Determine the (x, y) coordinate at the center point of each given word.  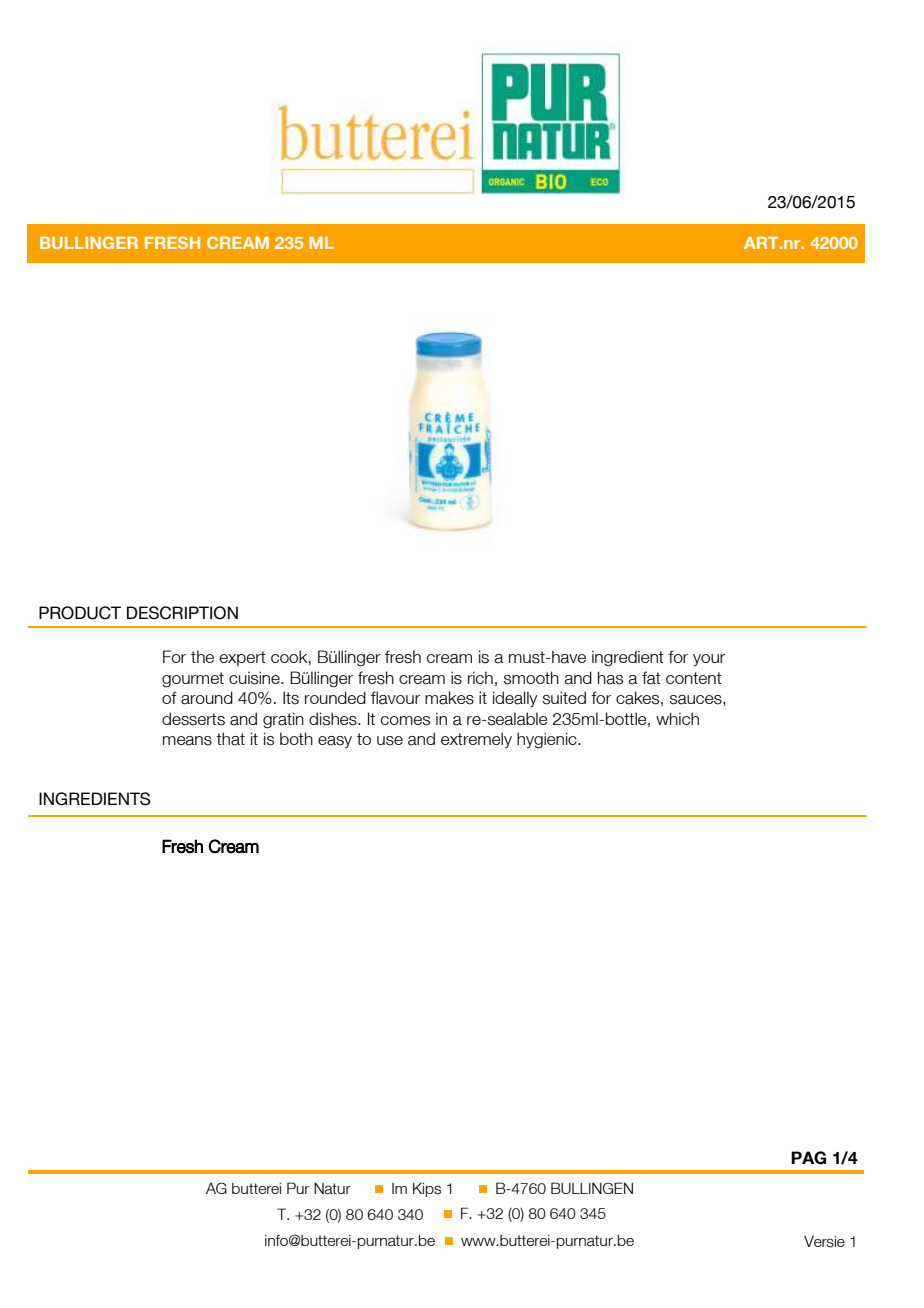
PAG (808, 1158)
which (677, 718)
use (390, 741)
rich (480, 677)
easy (335, 742)
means (187, 741)
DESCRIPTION (182, 613)
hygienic (548, 740)
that (230, 739)
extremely (476, 740)
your (709, 660)
